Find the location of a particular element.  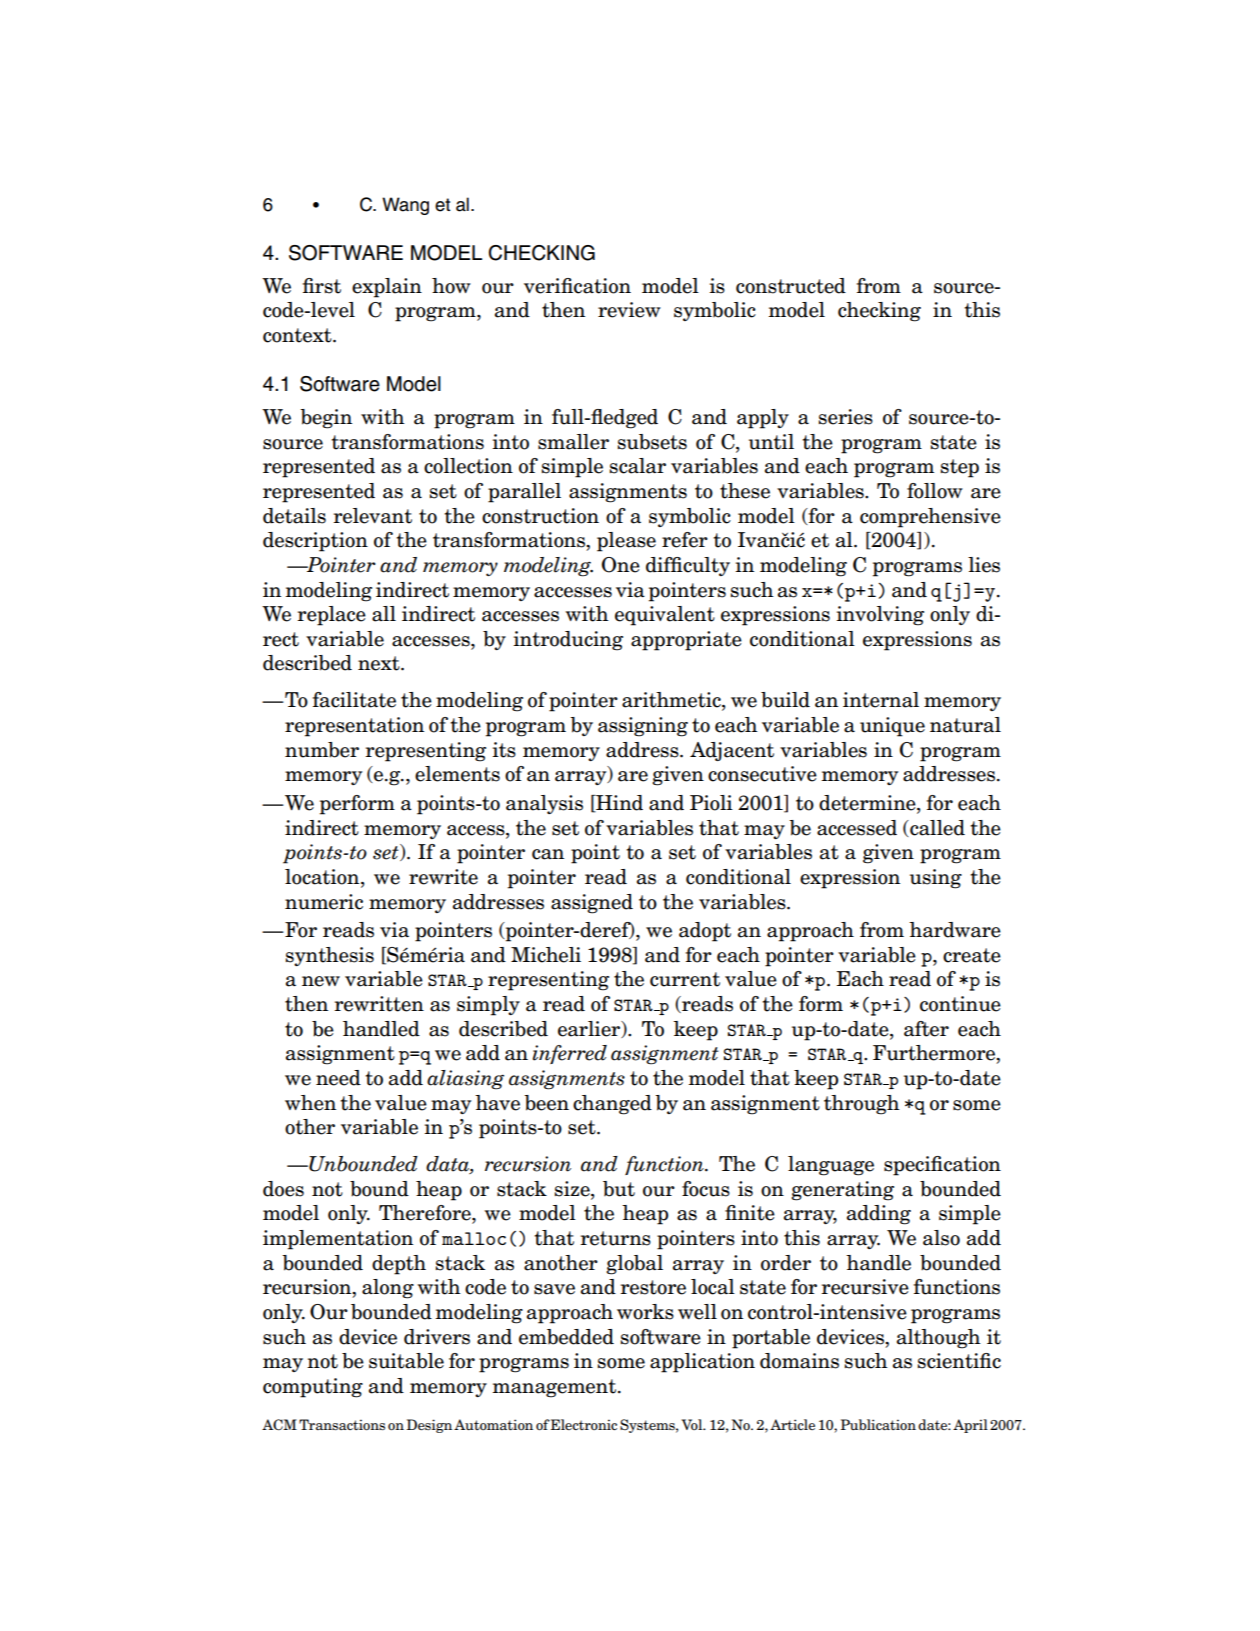

constructed is located at coordinates (791, 286).
